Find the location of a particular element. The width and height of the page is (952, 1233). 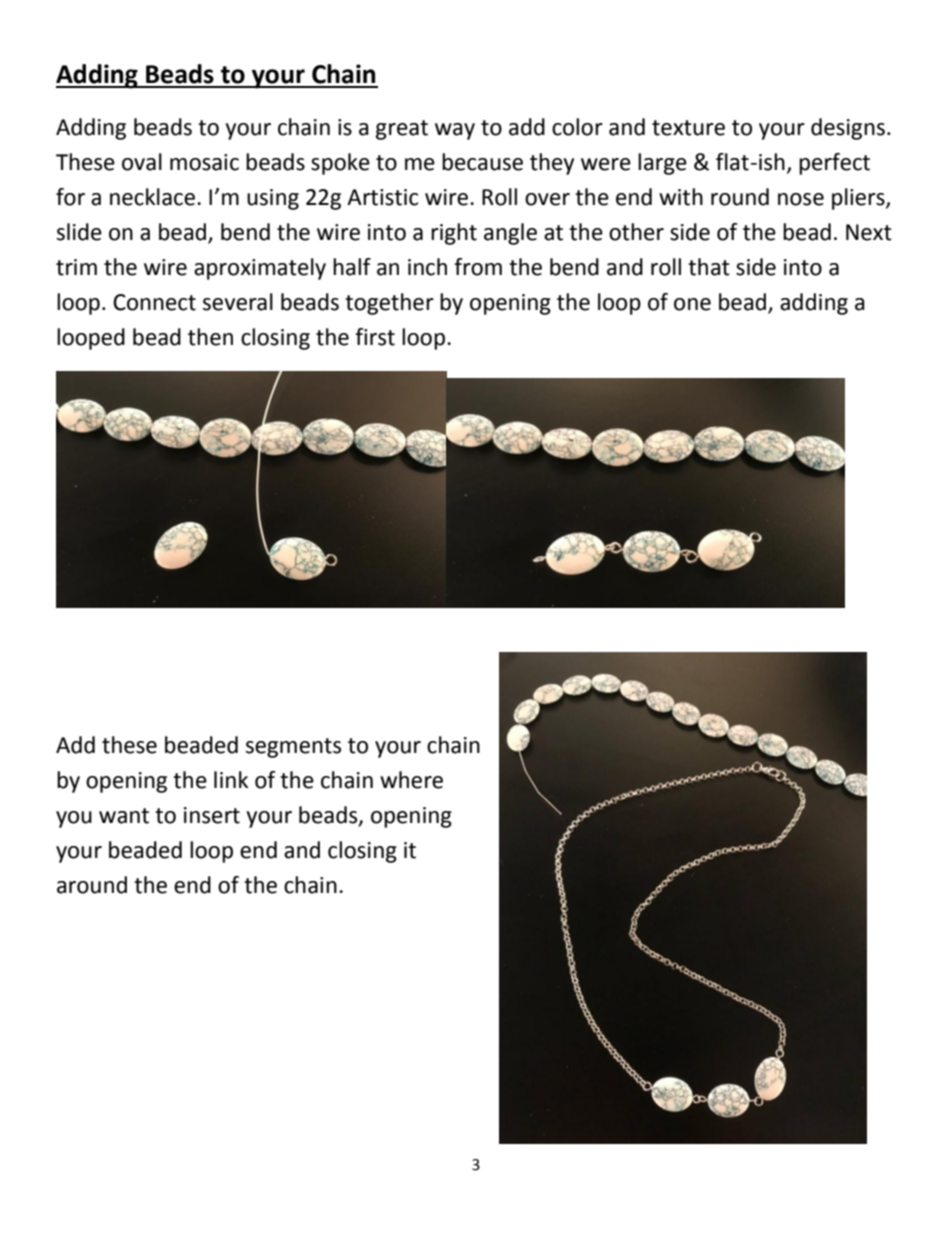

then is located at coordinates (210, 337).
